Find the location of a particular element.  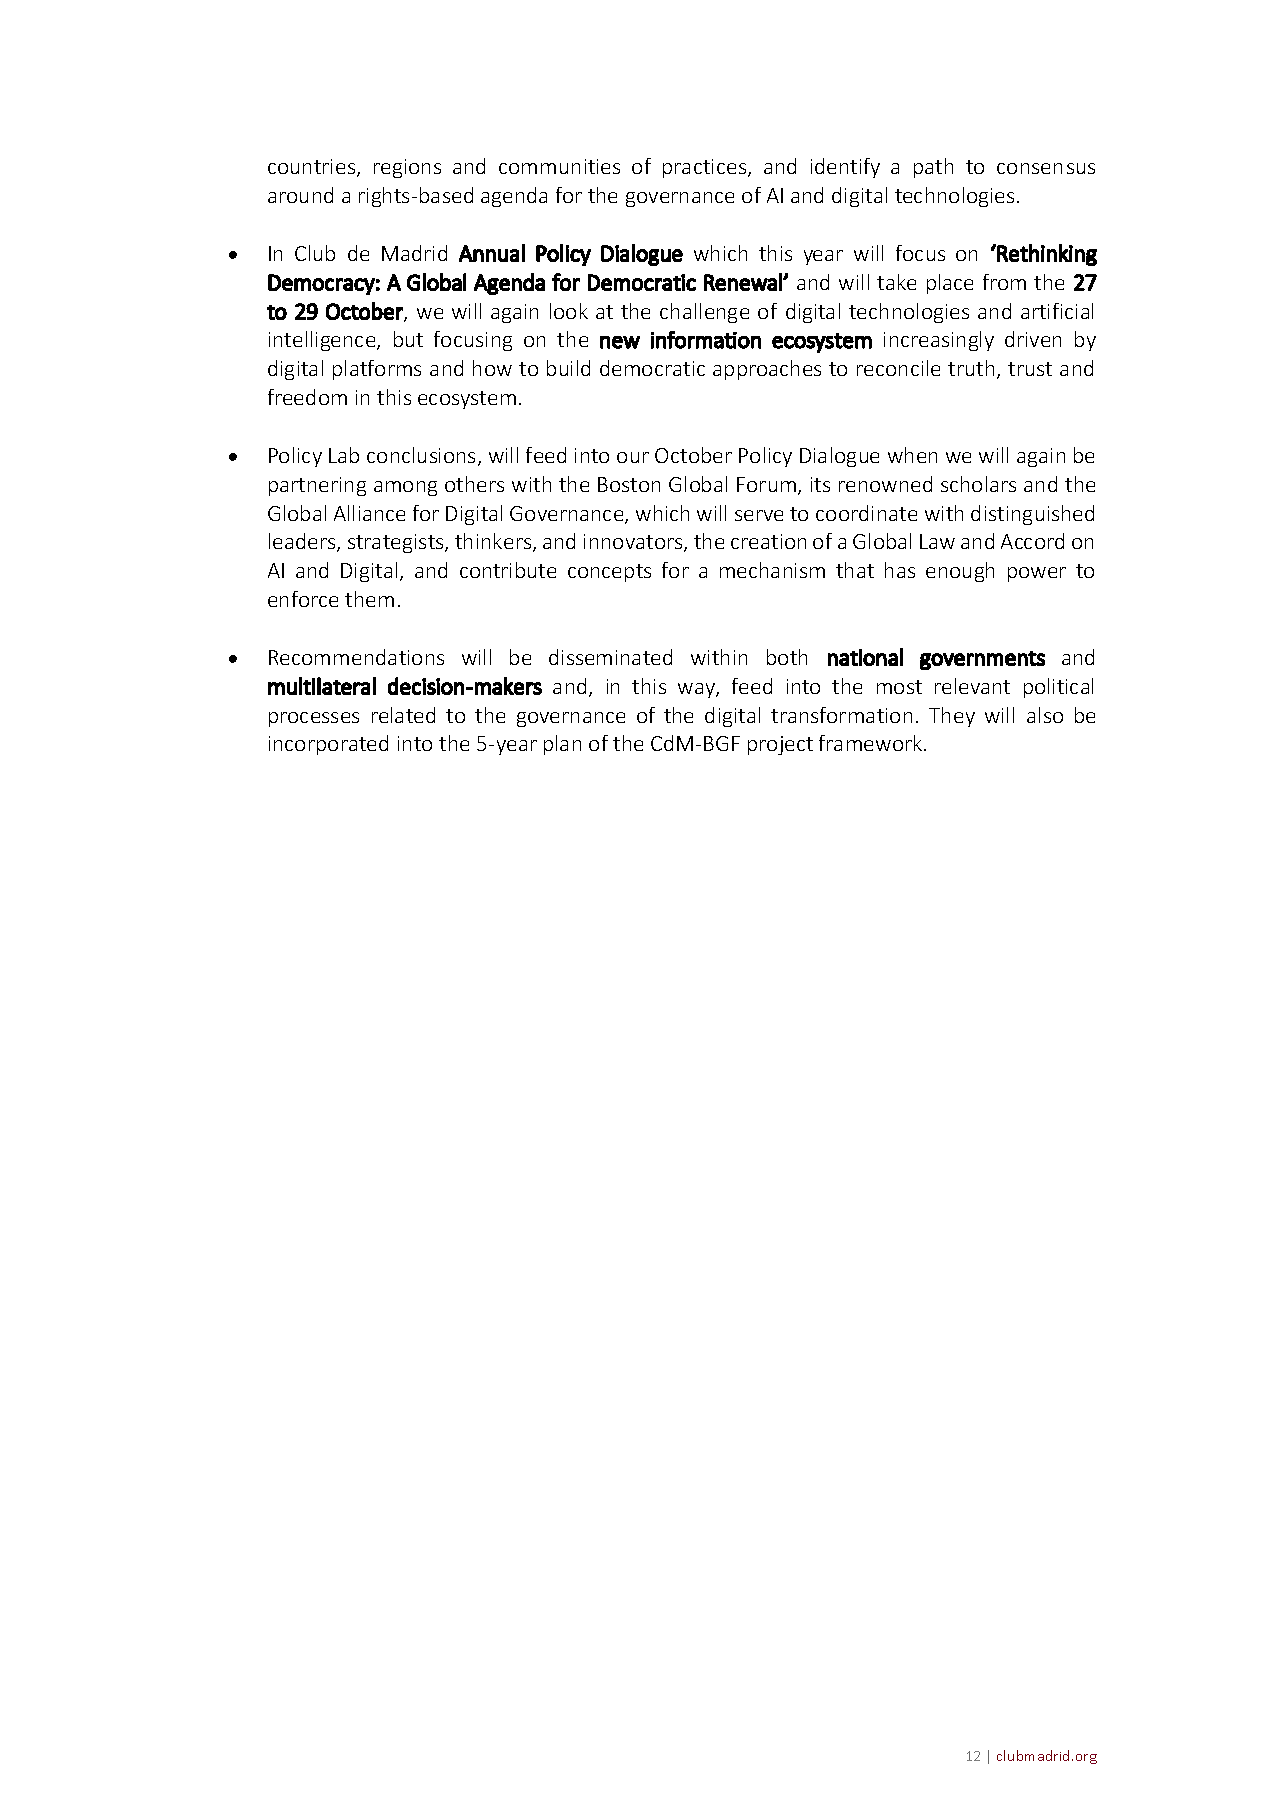

when is located at coordinates (912, 455).
